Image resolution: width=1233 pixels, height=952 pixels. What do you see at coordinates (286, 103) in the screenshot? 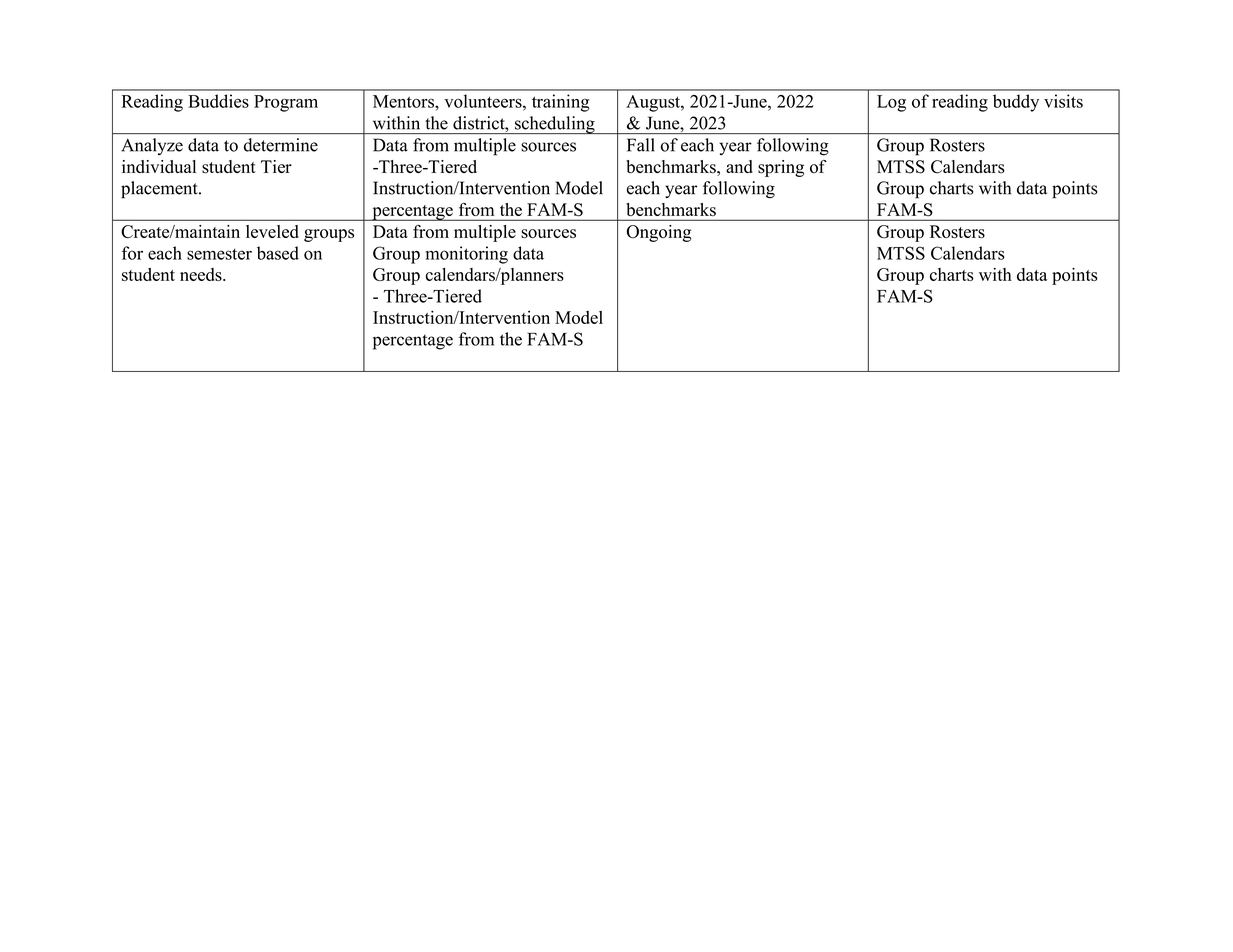
I see `Program` at bounding box center [286, 103].
